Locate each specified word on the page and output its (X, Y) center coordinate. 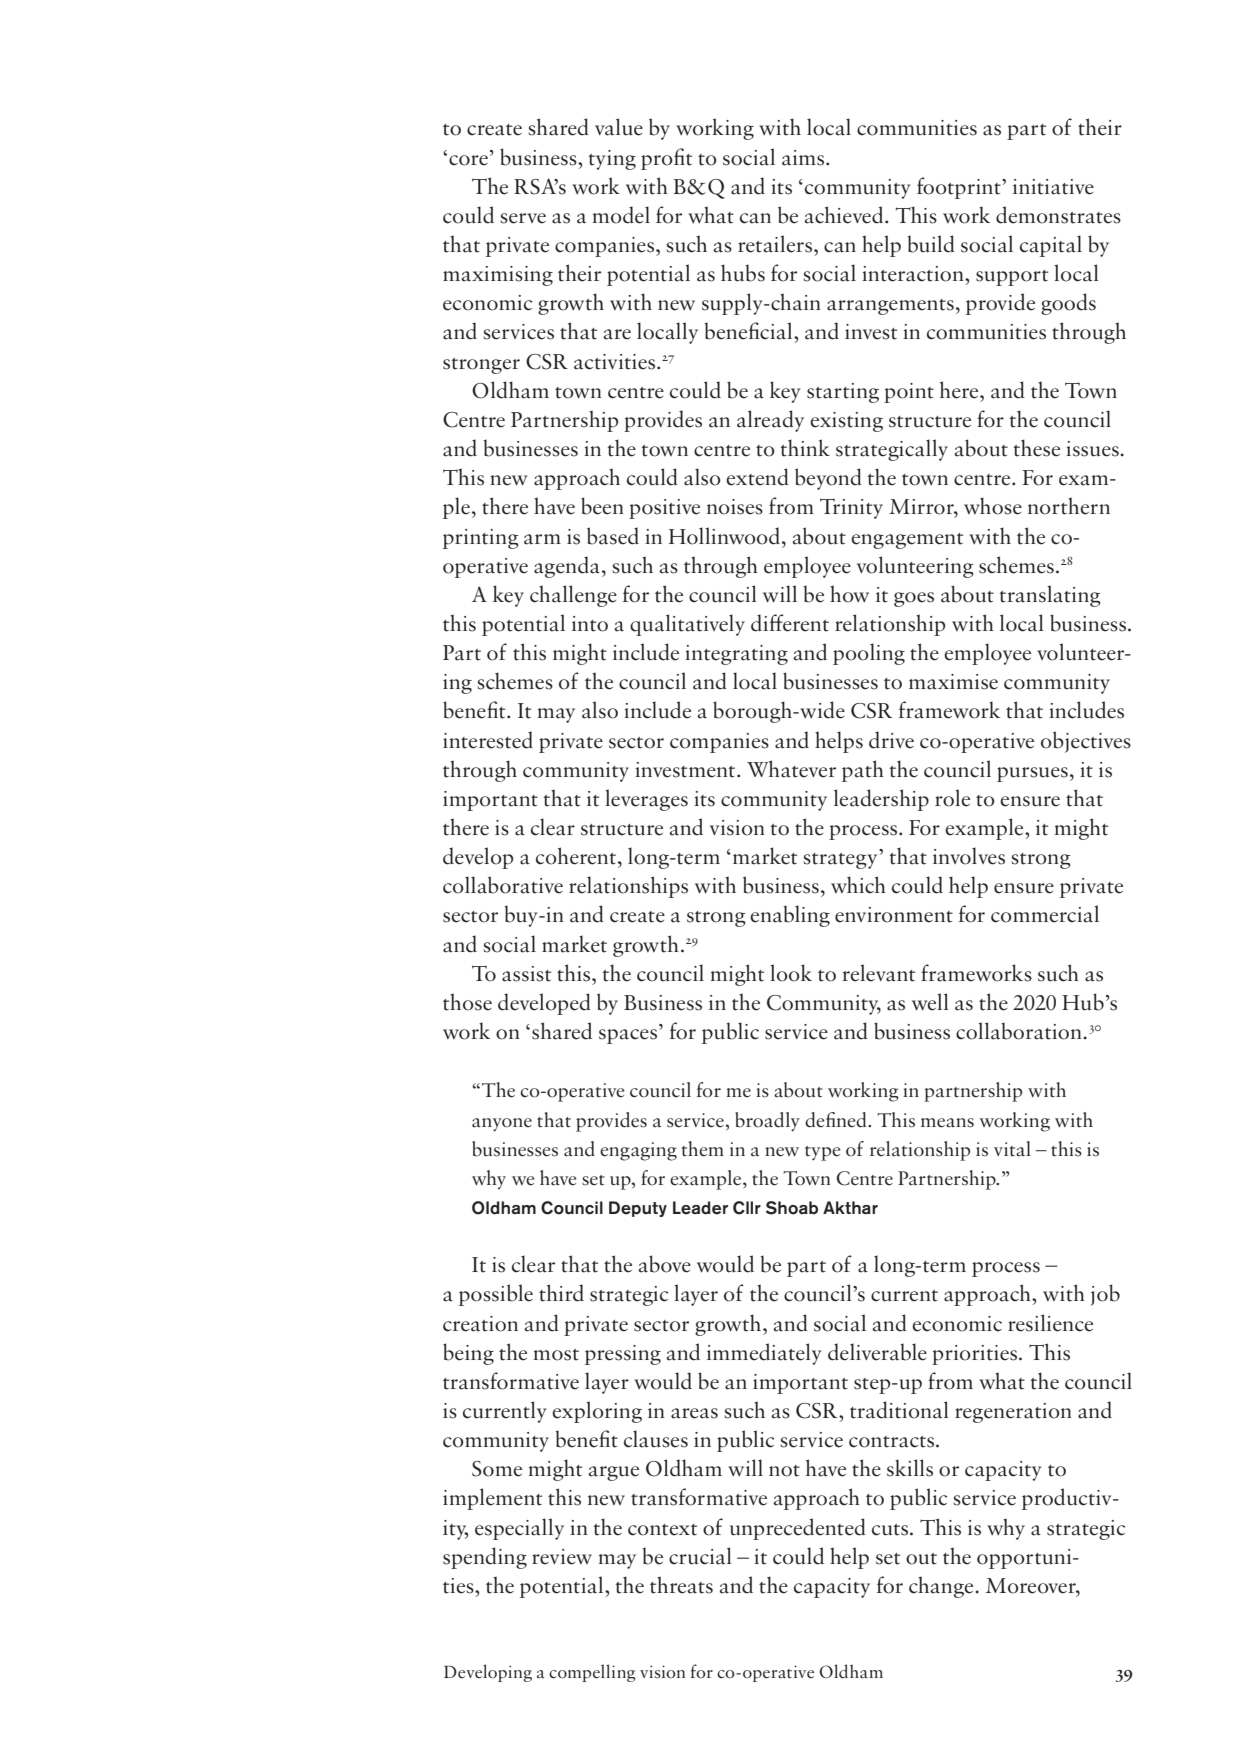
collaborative (503, 885)
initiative (1053, 187)
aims (804, 158)
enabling (790, 916)
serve (523, 218)
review (562, 1557)
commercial (1045, 914)
